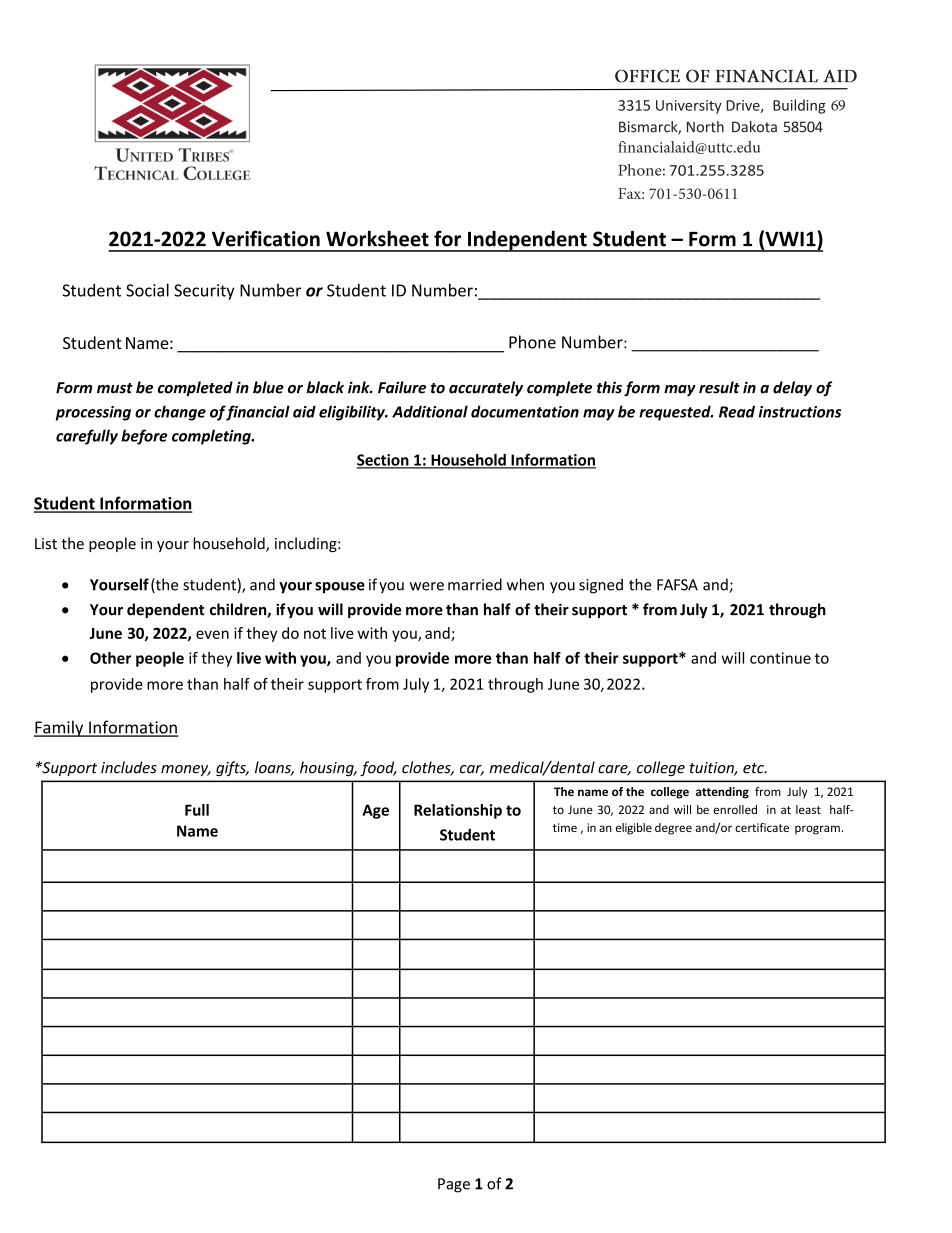 The height and width of the screenshot is (1233, 952). What do you see at coordinates (110, 658) in the screenshot?
I see `Other` at bounding box center [110, 658].
